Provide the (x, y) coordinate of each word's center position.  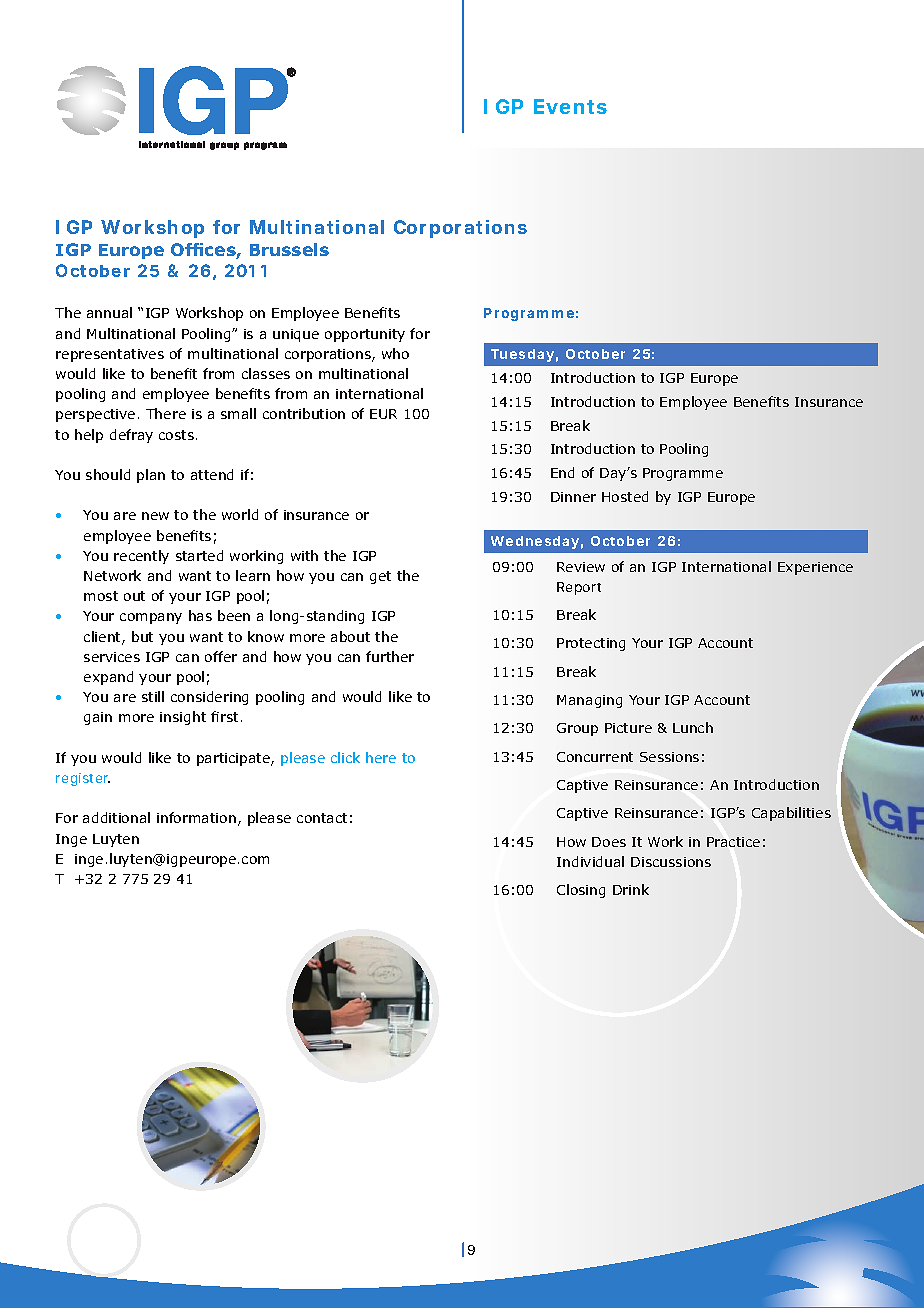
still (153, 696)
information (196, 817)
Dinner (573, 497)
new (155, 516)
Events (570, 106)
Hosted (625, 496)
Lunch (693, 727)
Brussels (289, 249)
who (395, 353)
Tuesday (522, 355)
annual (109, 312)
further (390, 656)
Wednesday (535, 542)
